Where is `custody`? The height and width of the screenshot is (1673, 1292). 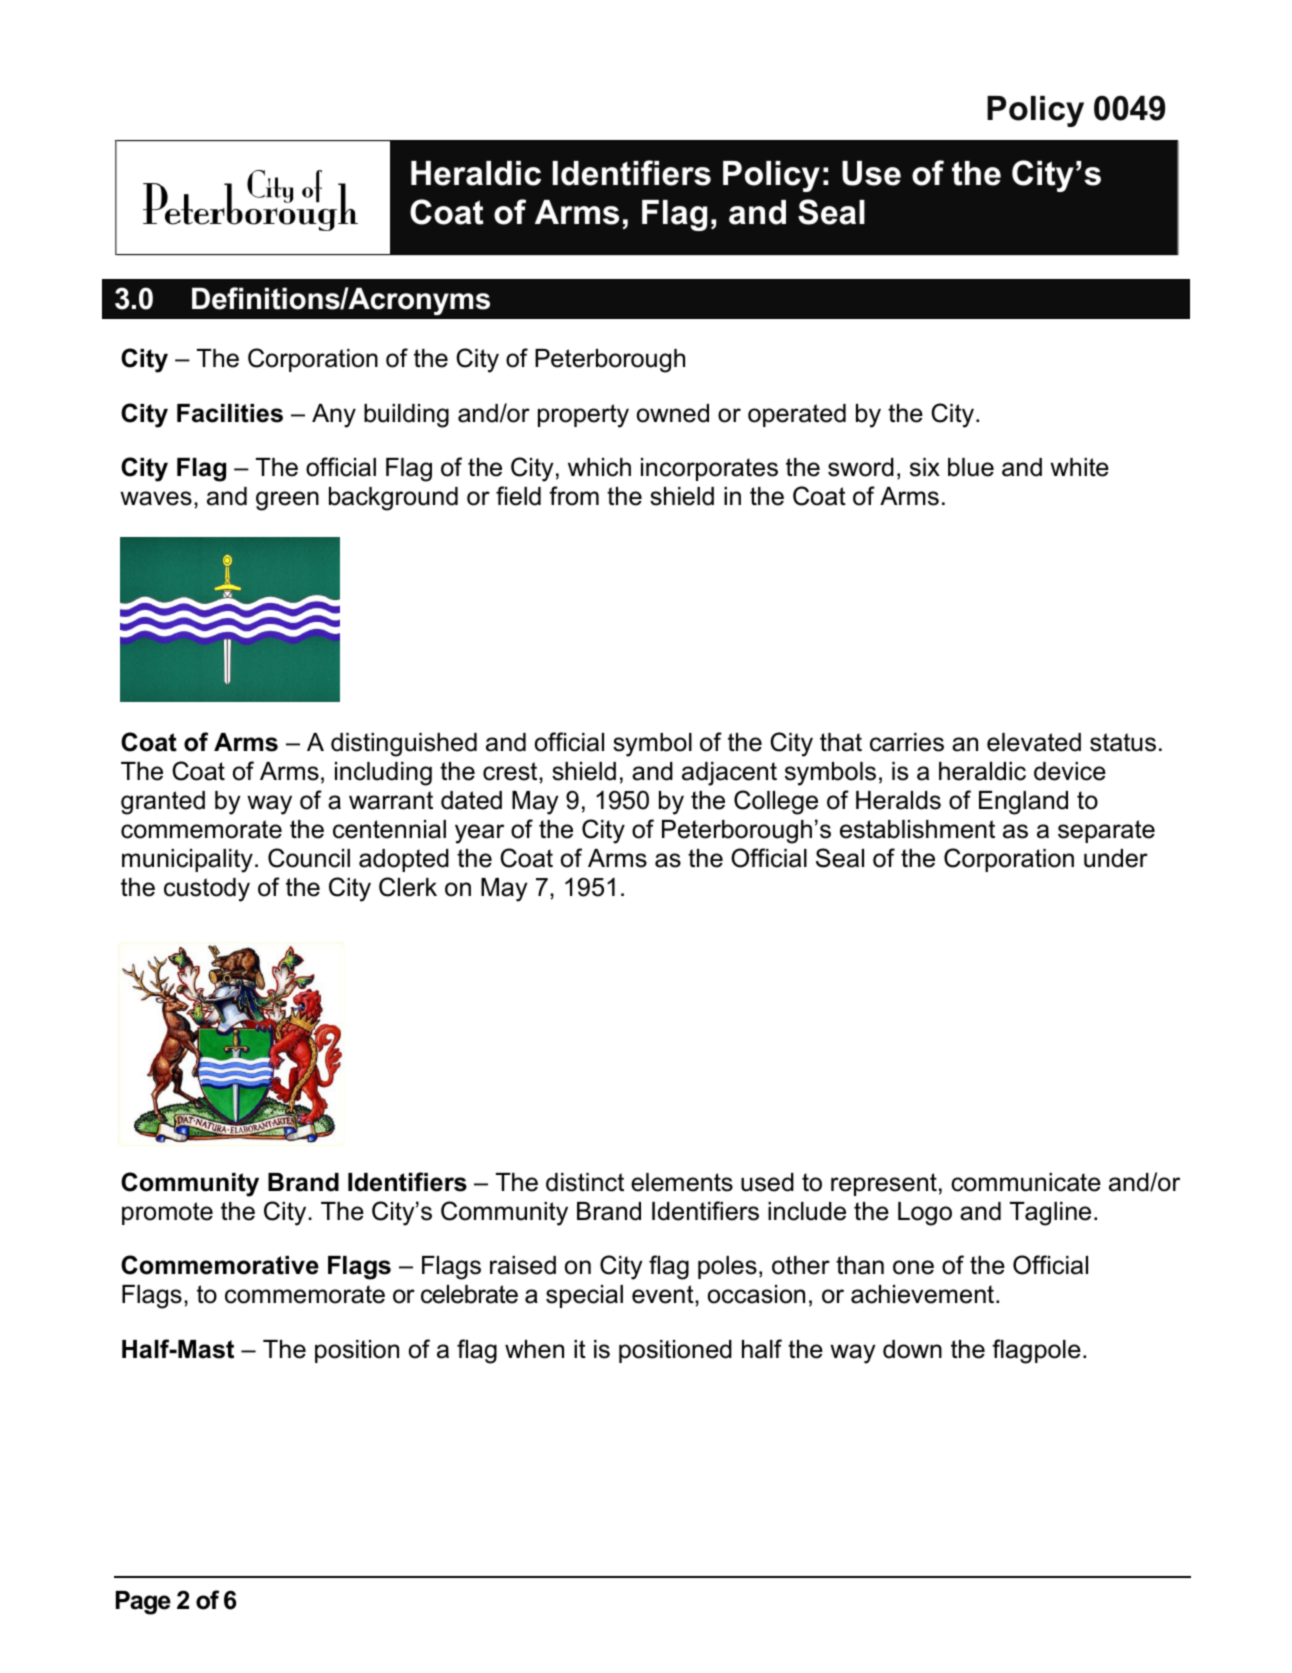 custody is located at coordinates (207, 890).
